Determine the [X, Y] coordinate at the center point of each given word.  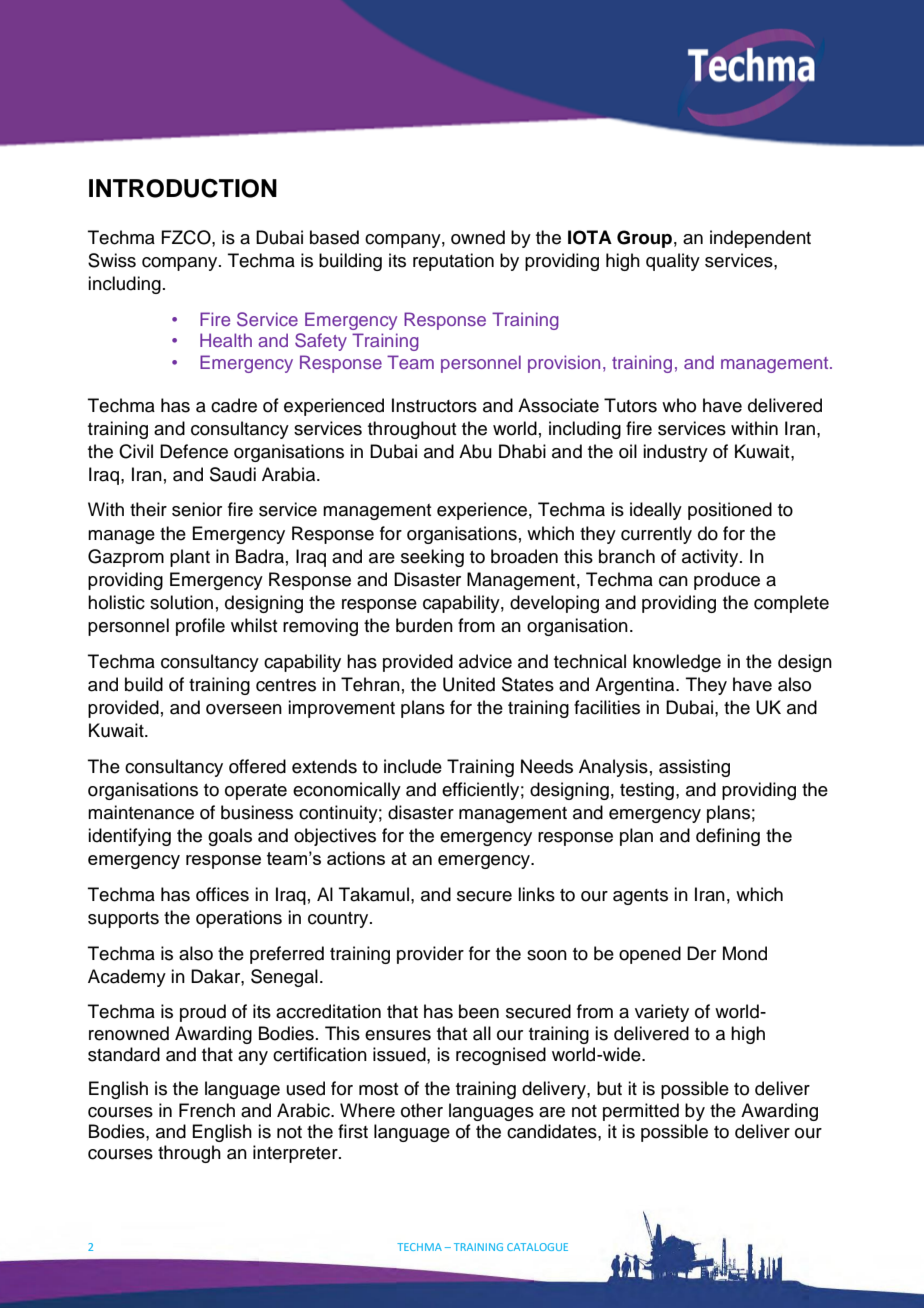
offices [222, 894]
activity [711, 558]
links [536, 894]
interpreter [296, 1154]
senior [197, 509]
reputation [453, 262]
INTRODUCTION [183, 188]
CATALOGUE [537, 1247]
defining [728, 837]
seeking [432, 558]
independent [760, 239]
